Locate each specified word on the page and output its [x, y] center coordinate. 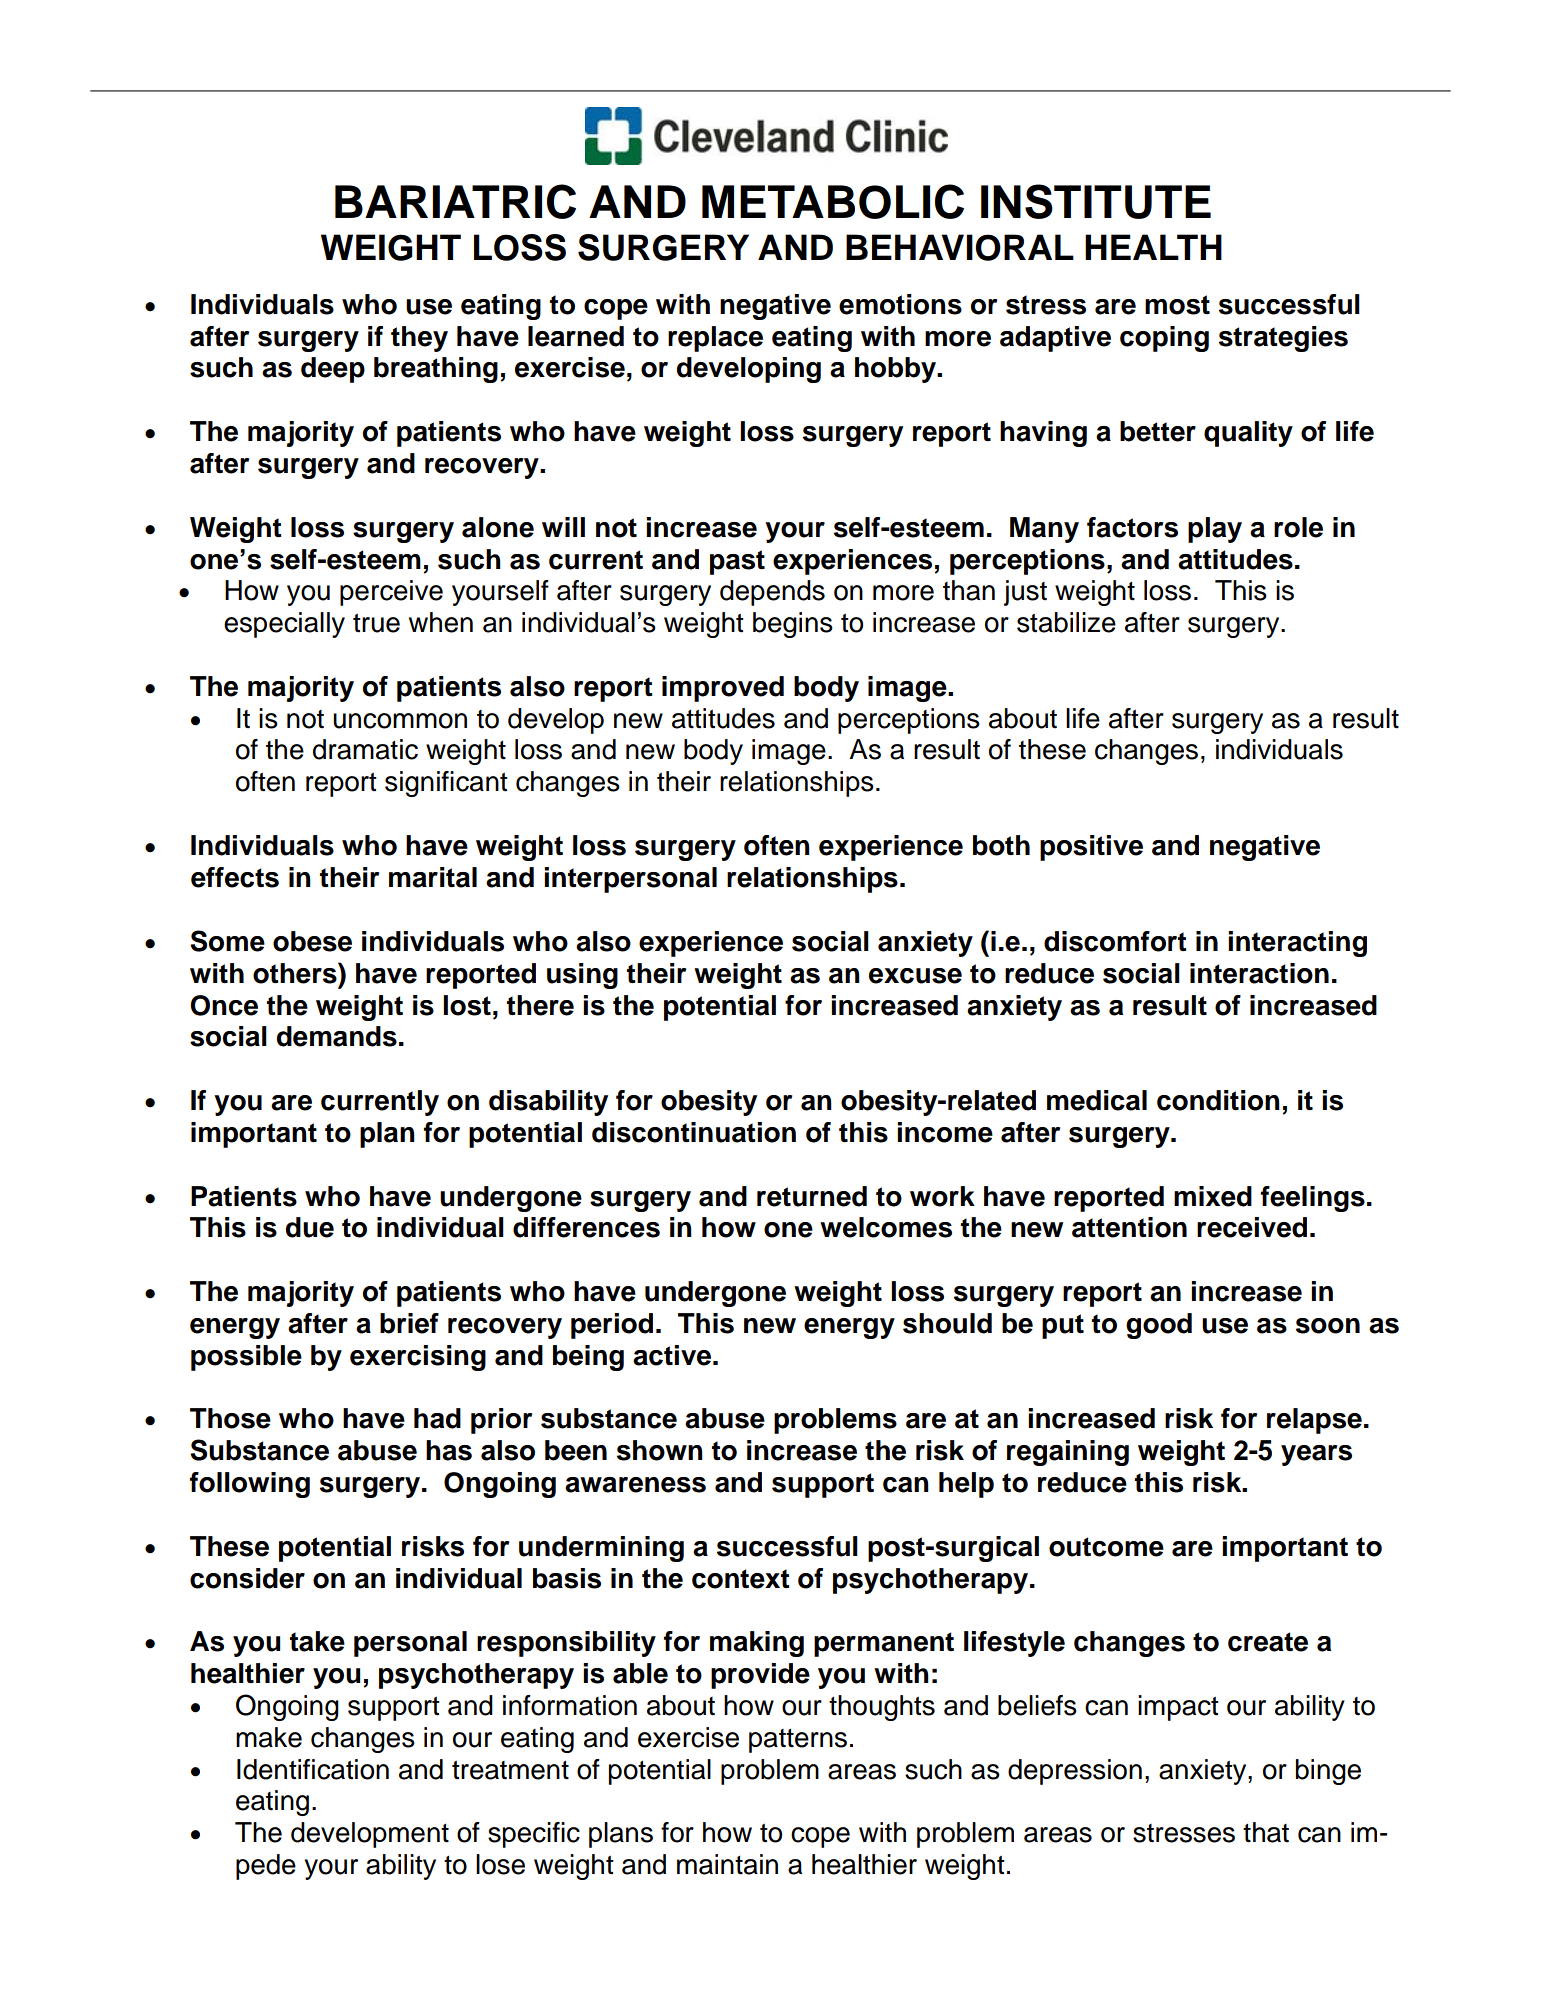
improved [723, 689]
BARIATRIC [455, 201]
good [1159, 1326]
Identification [313, 1769]
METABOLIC [833, 201]
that [1266, 1832]
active [672, 1355]
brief [409, 1323]
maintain [727, 1864]
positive [1091, 848]
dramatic [365, 749]
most [1177, 305]
